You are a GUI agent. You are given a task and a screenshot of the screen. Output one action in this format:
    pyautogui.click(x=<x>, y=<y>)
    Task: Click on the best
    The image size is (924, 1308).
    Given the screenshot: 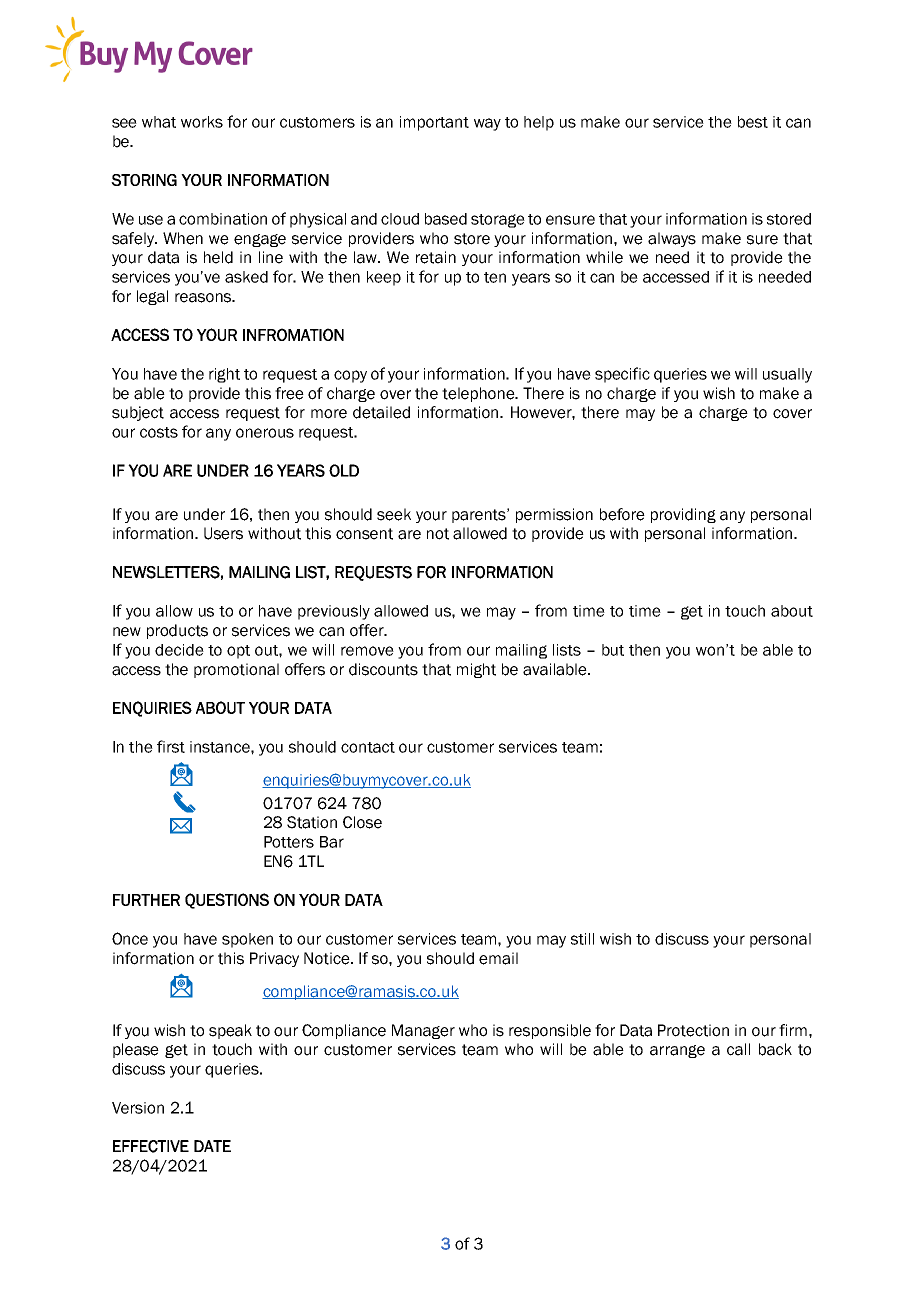 What is the action you would take?
    pyautogui.click(x=753, y=122)
